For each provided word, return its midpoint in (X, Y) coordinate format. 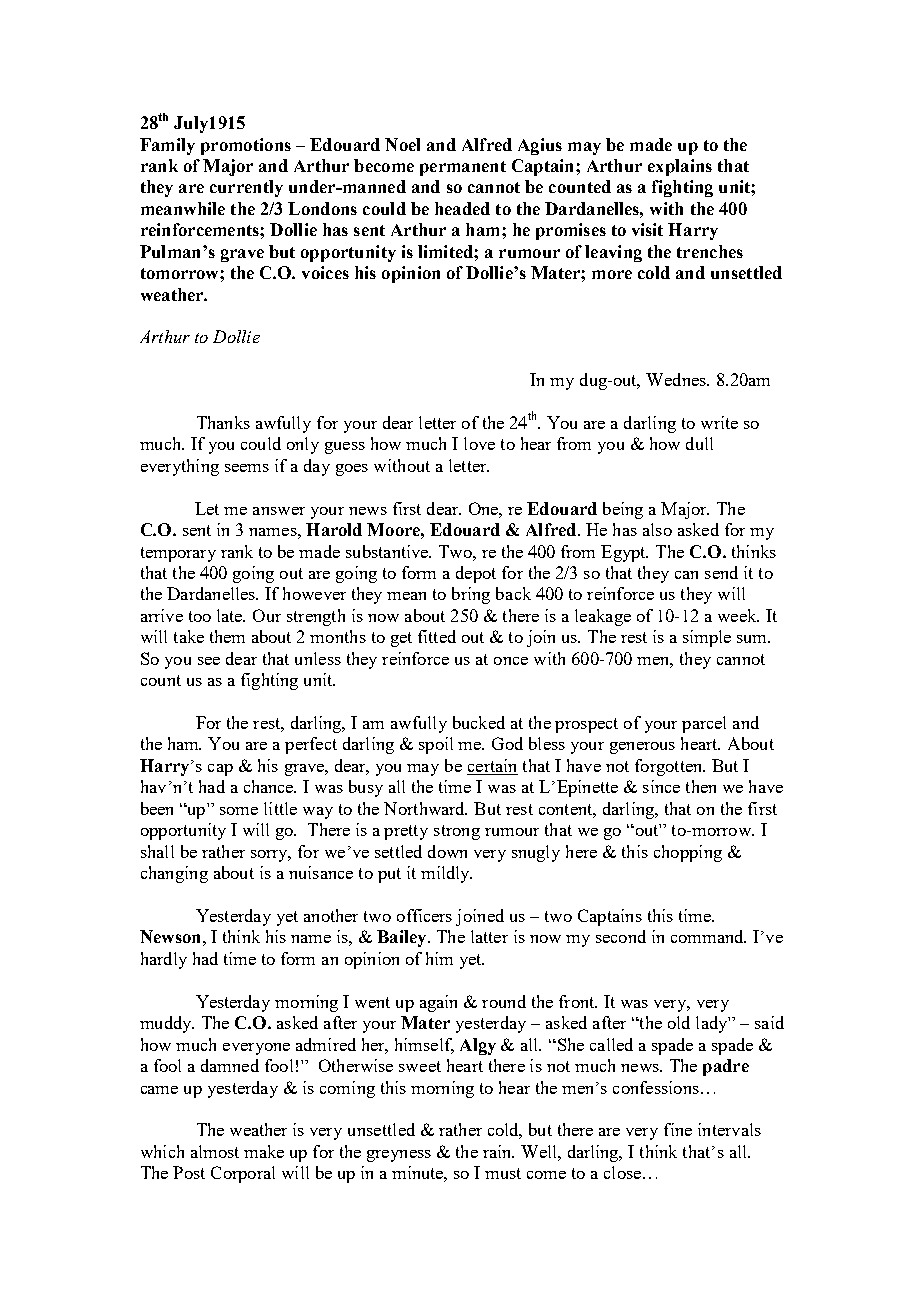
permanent (463, 168)
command (708, 936)
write (719, 422)
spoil (436, 745)
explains (680, 167)
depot (476, 574)
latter (489, 936)
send (721, 572)
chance (270, 786)
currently (246, 188)
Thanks (223, 422)
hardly (164, 960)
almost (215, 1151)
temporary (178, 554)
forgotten (670, 767)
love (479, 443)
